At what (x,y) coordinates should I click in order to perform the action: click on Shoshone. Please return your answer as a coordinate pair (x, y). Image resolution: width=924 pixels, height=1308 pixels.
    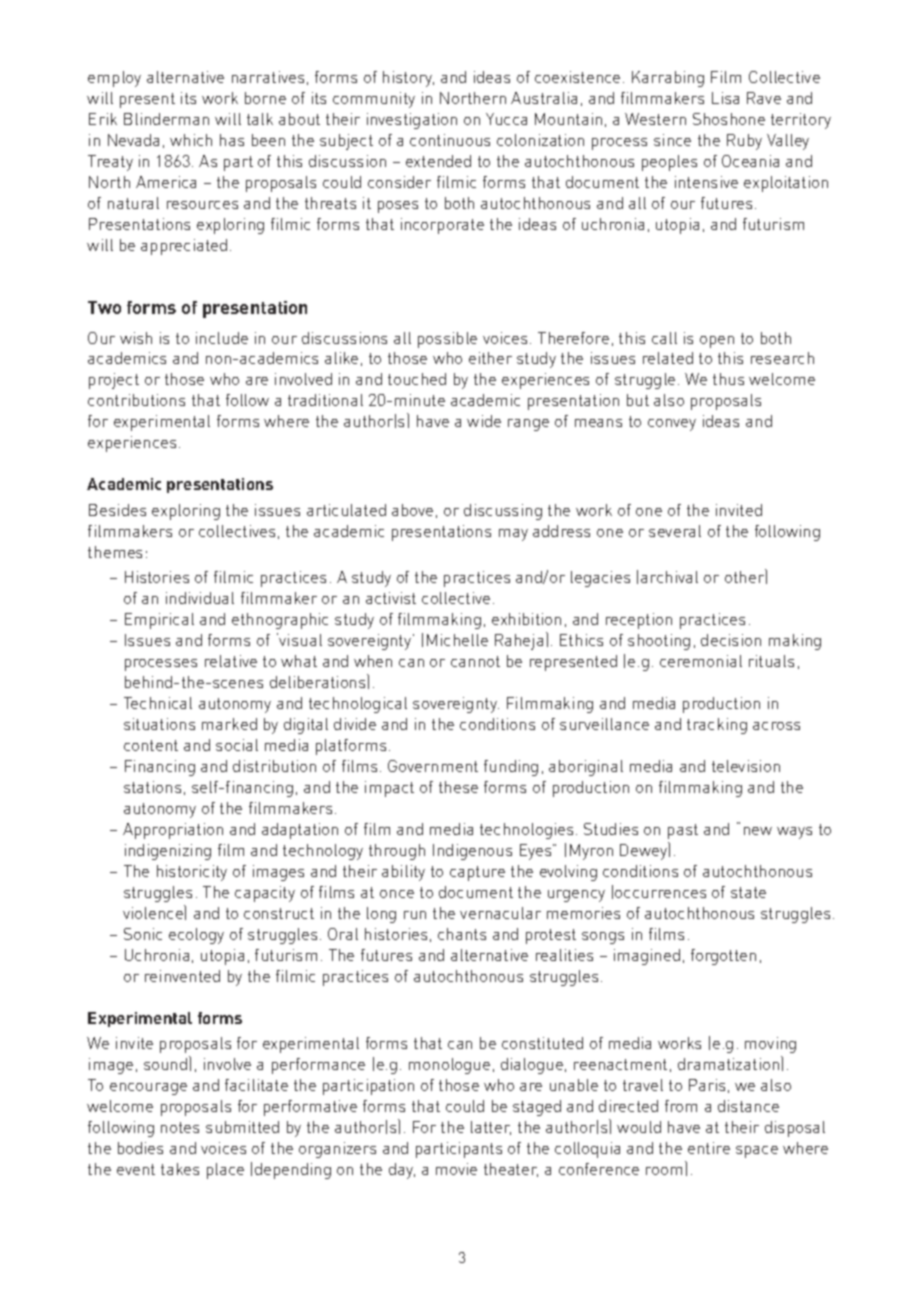
    Looking at the image, I should click on (729, 119).
